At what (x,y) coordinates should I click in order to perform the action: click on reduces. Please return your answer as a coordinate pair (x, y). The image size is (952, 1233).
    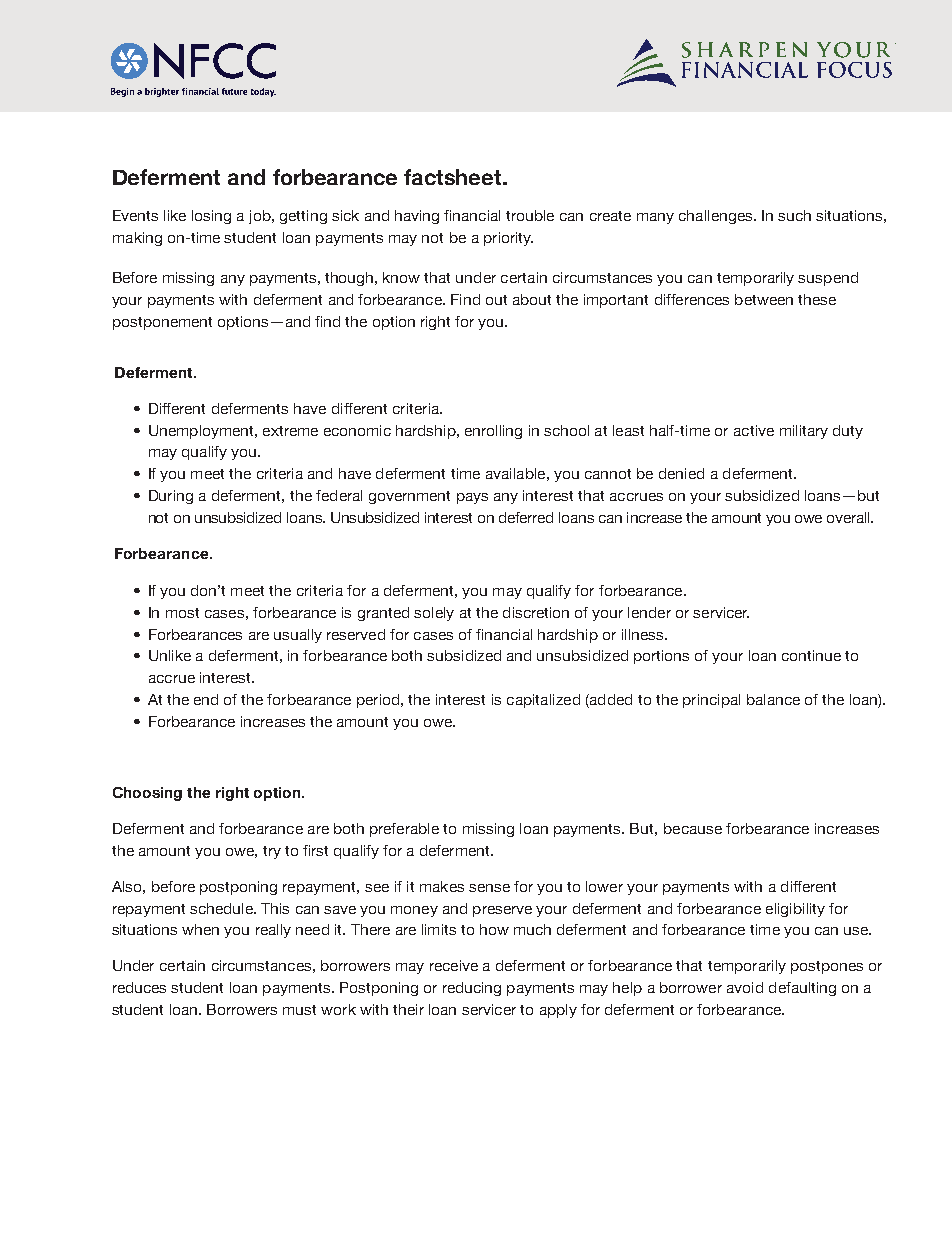
    Looking at the image, I should click on (139, 987).
